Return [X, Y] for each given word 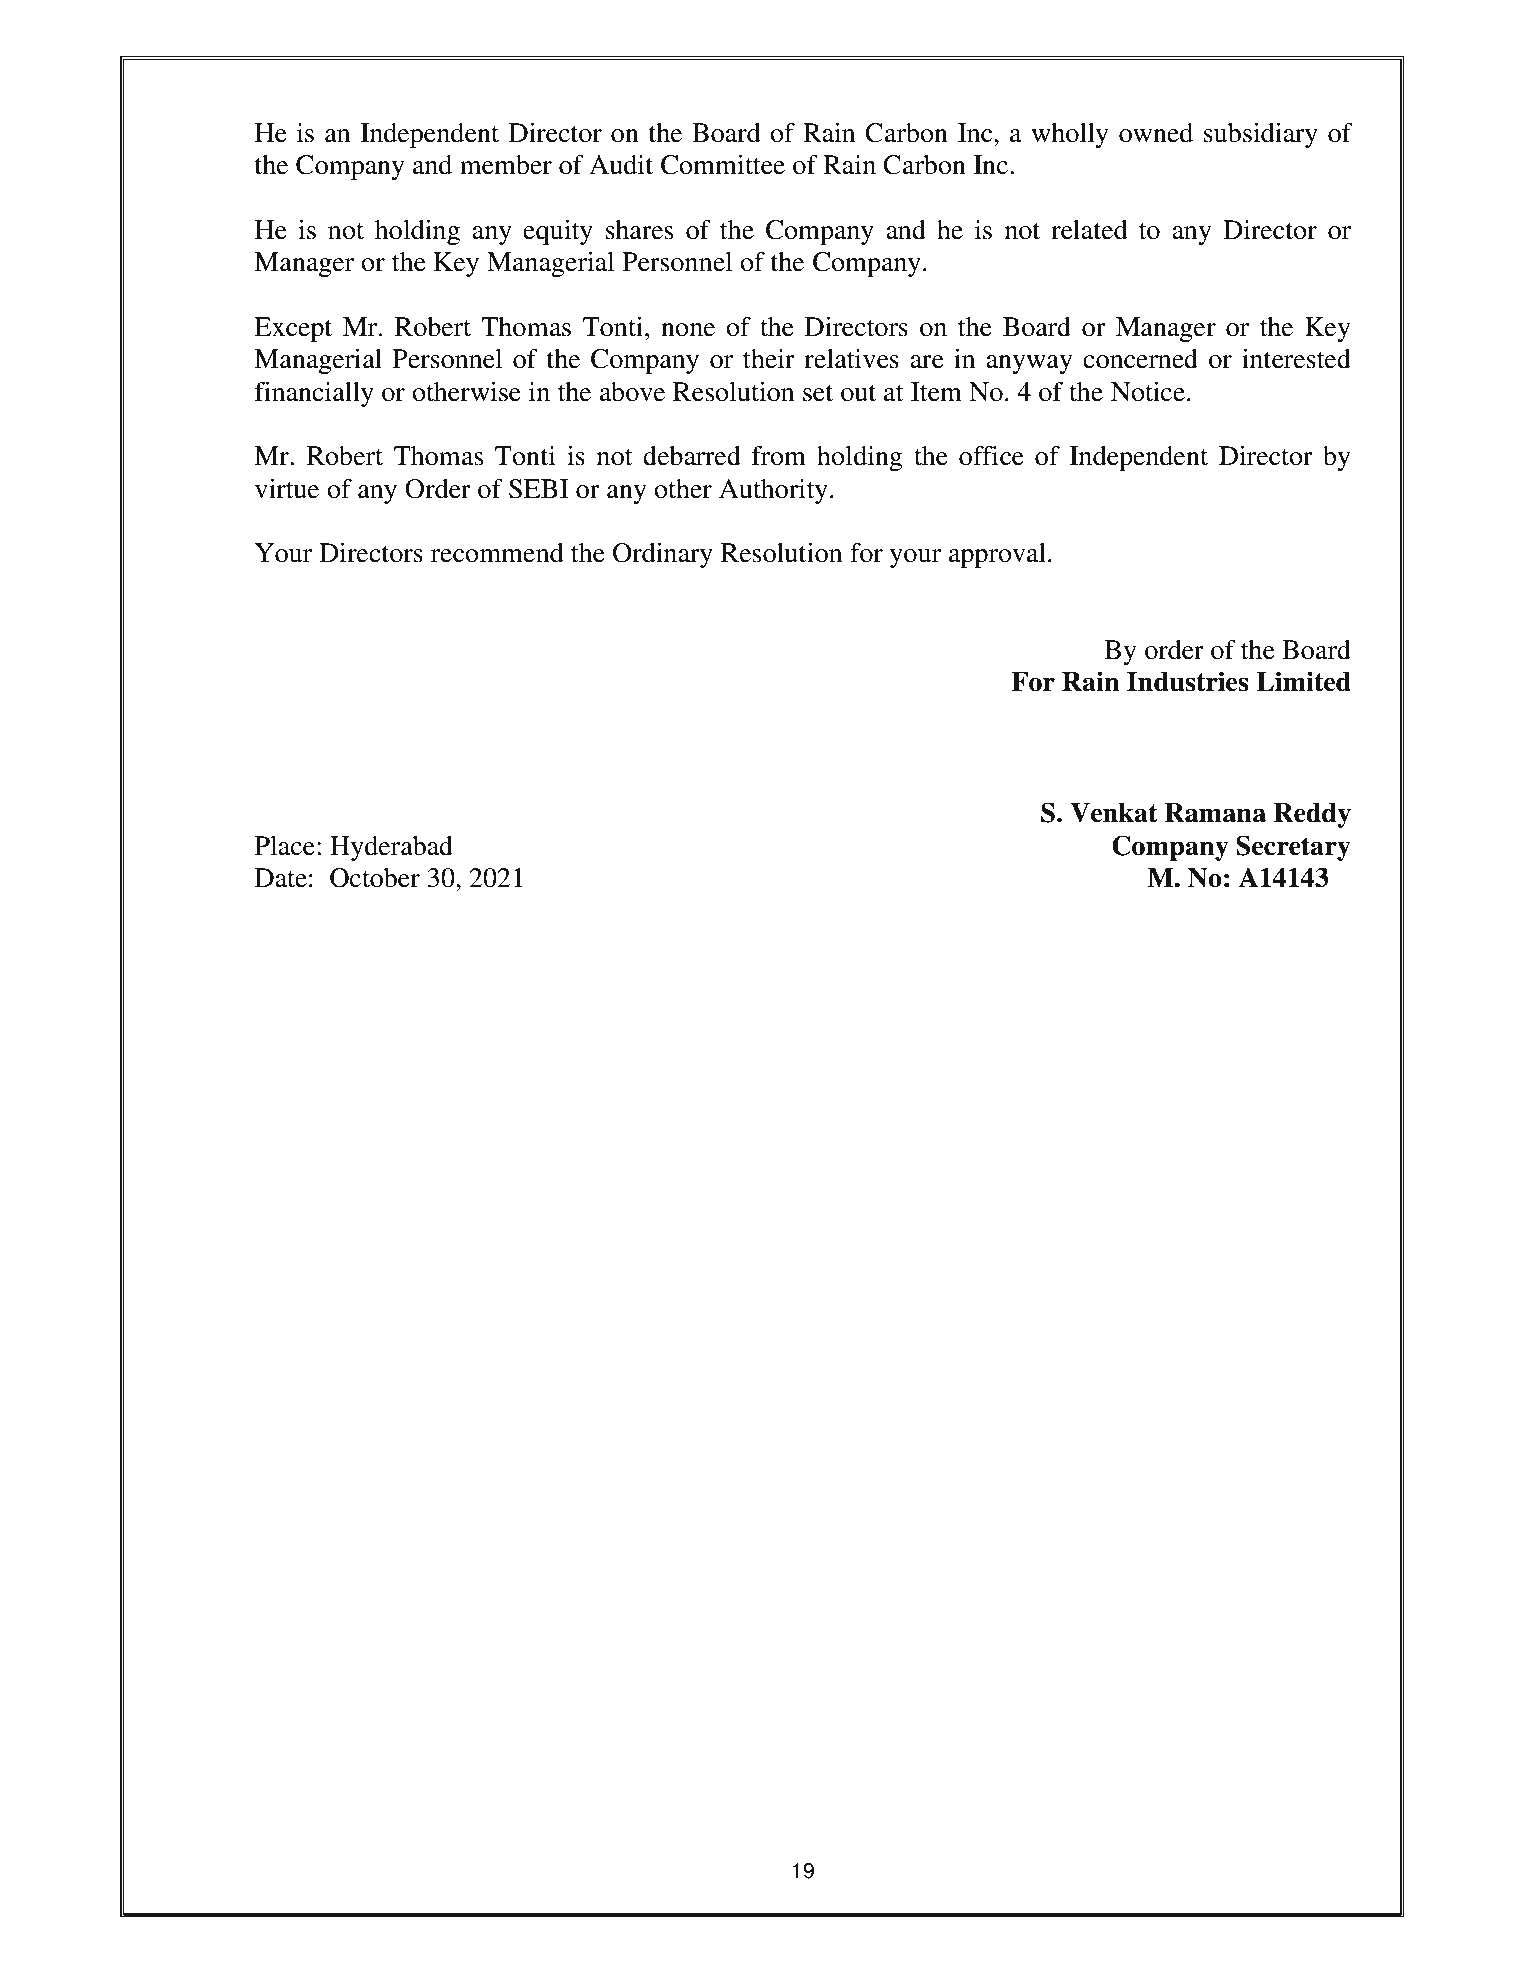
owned [1156, 133]
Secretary [1293, 848]
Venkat [1114, 813]
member [506, 165]
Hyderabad [391, 848]
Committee [723, 165]
